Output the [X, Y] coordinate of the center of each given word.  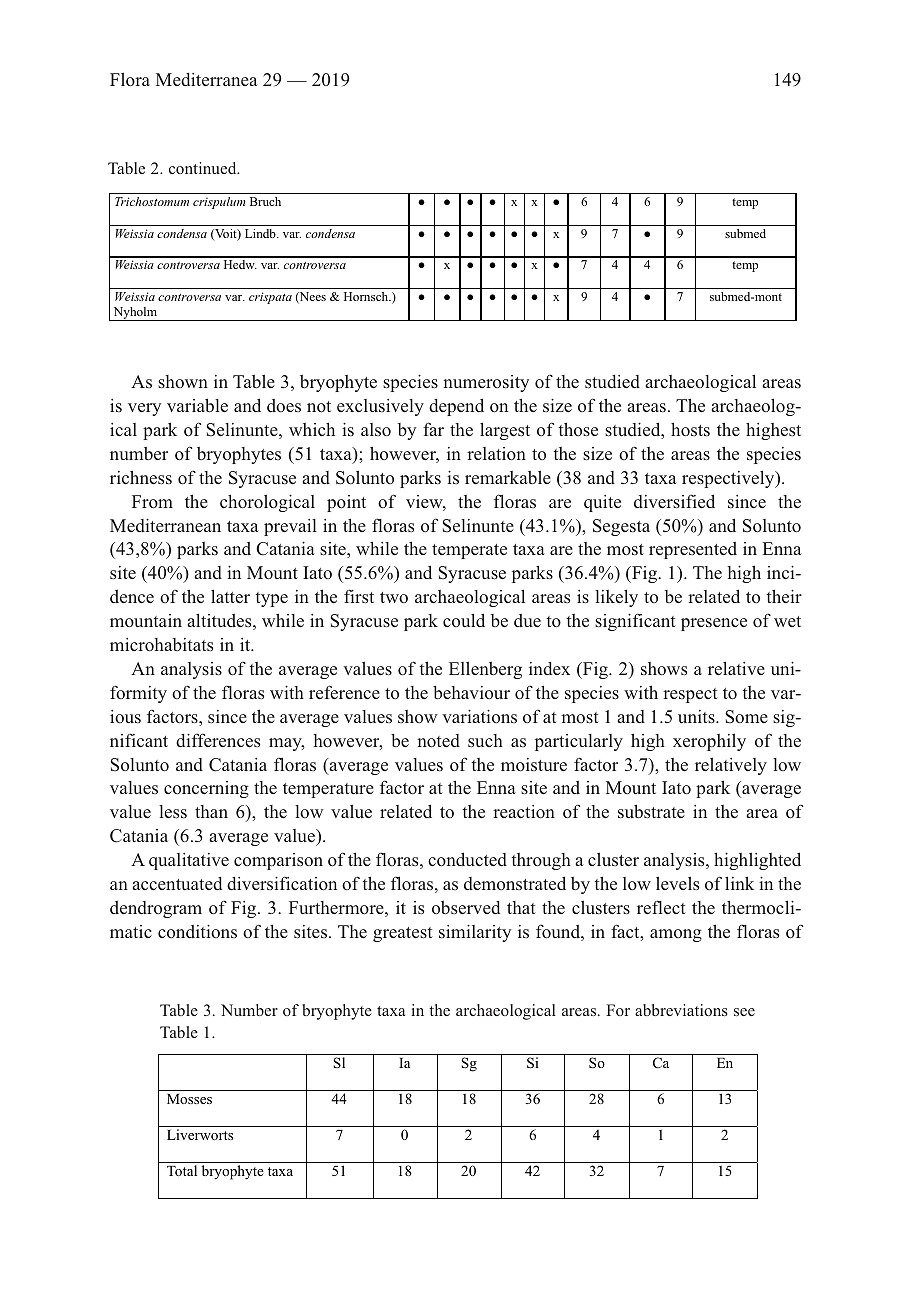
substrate [651, 811]
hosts [690, 429]
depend [456, 407]
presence [714, 624]
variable [197, 405]
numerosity [486, 383]
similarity [475, 933]
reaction [524, 812]
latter [230, 596]
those [578, 429]
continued [204, 168]
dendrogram [156, 909]
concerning [206, 789]
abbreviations [681, 1010]
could [464, 620]
